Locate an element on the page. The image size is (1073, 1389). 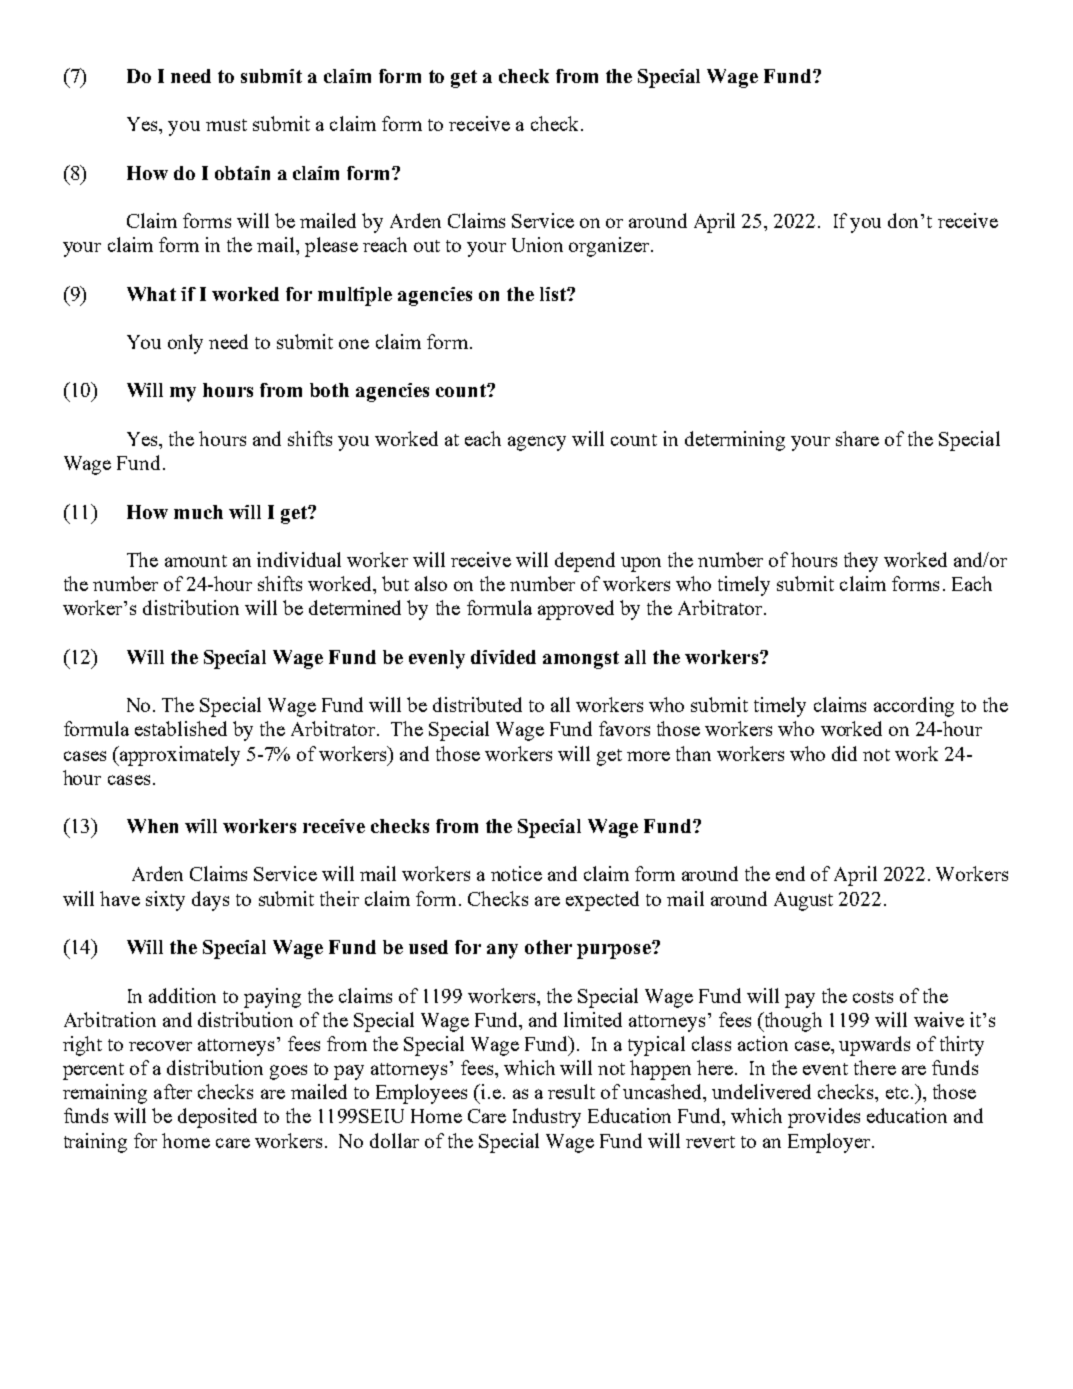
they is located at coordinates (861, 562).
